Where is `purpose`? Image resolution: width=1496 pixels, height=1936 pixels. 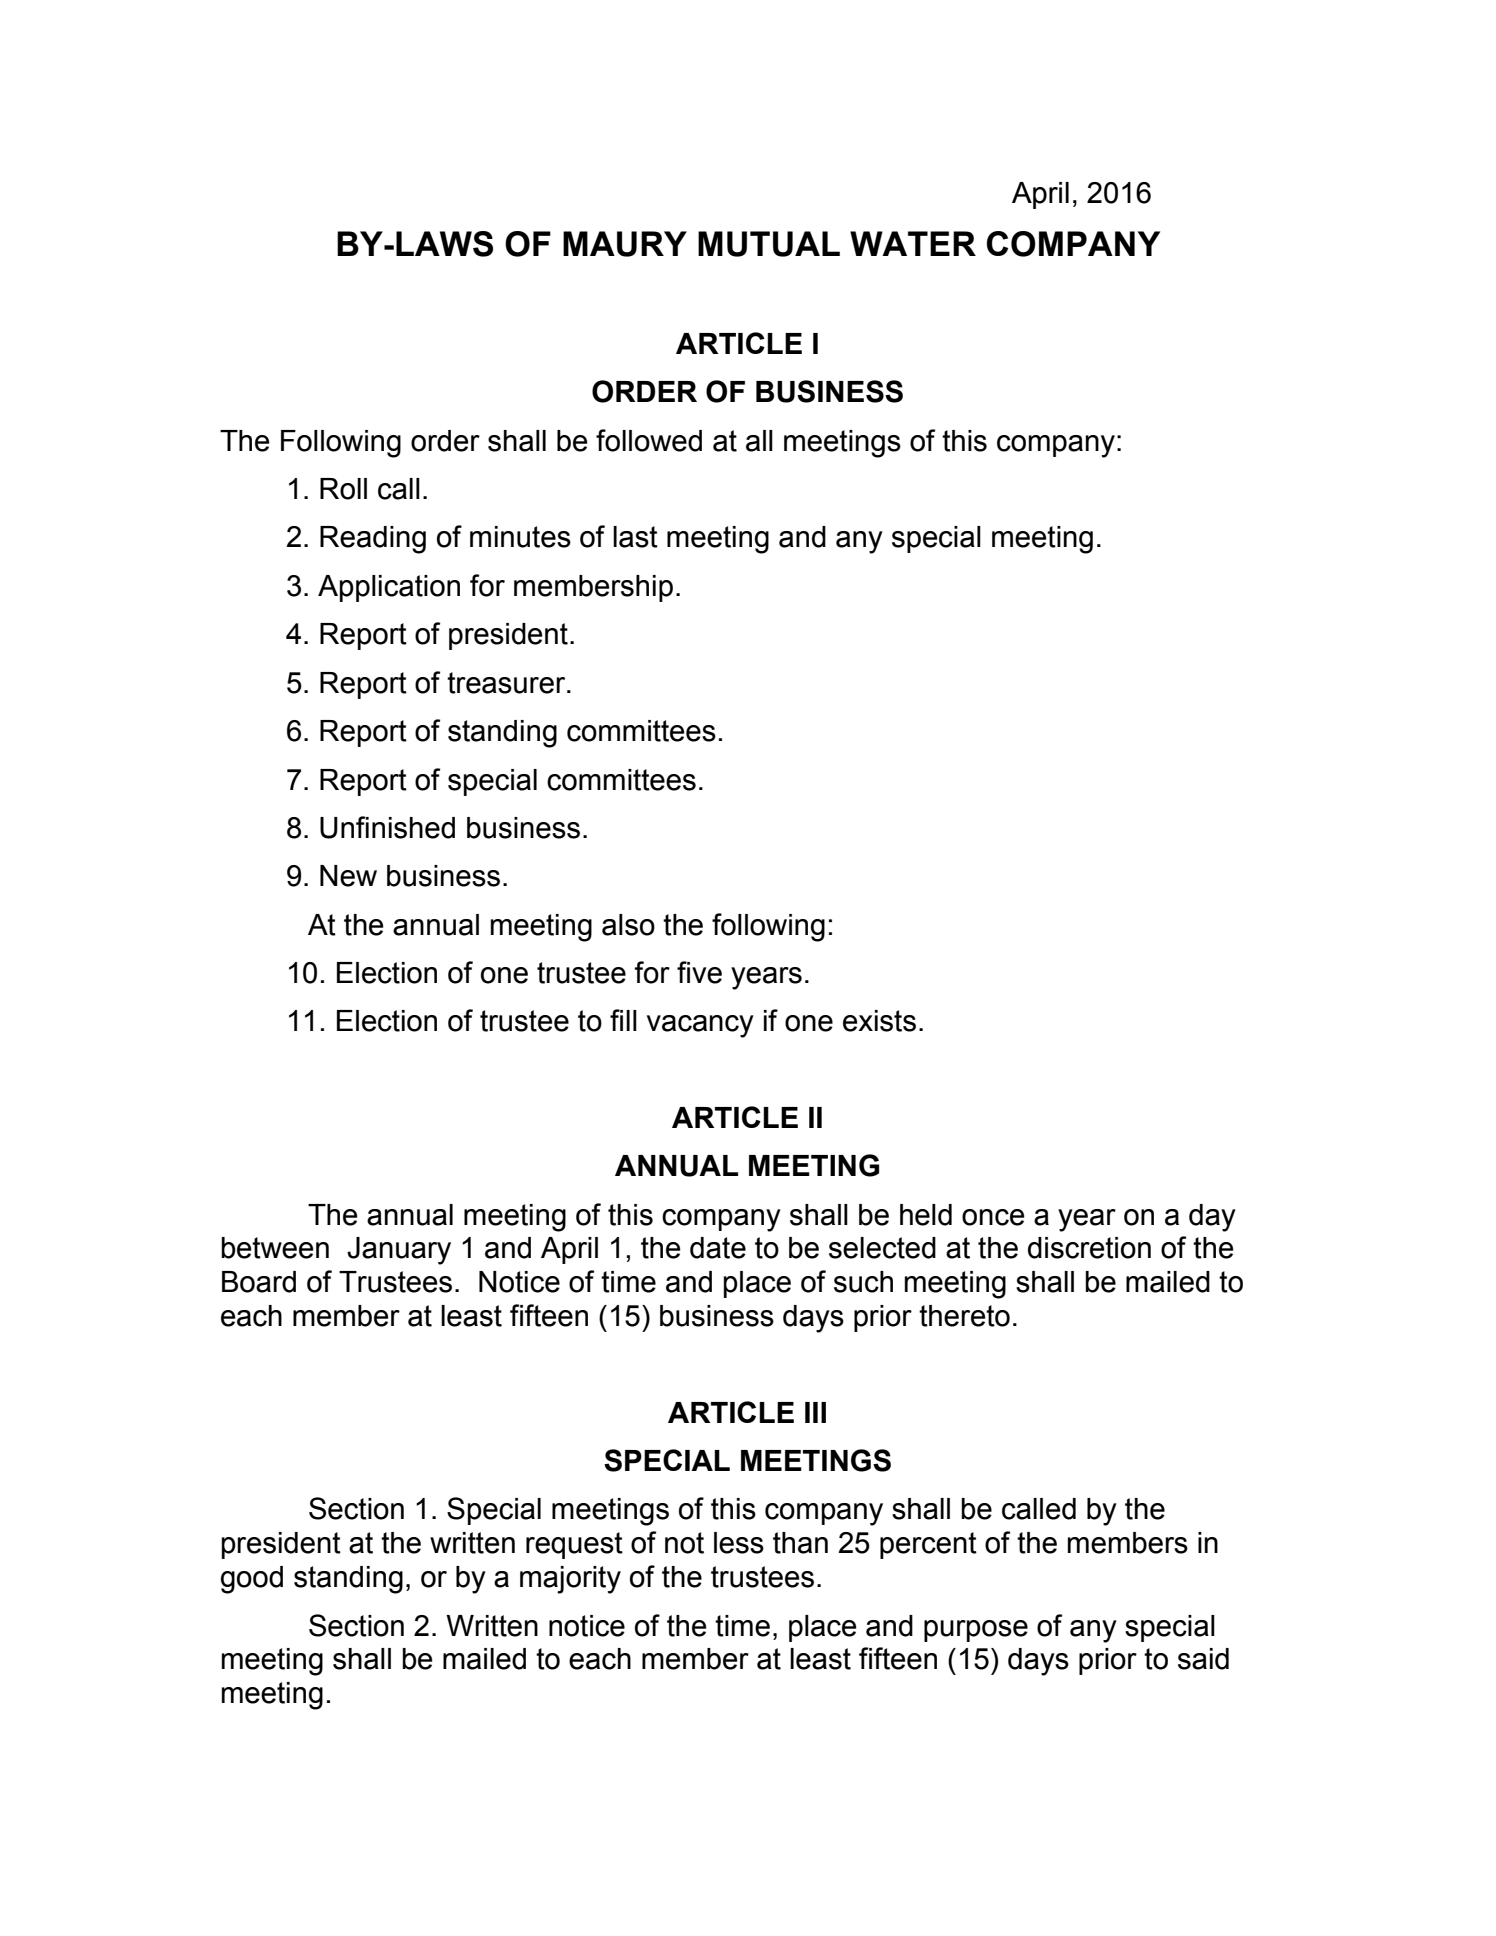 purpose is located at coordinates (976, 1631).
